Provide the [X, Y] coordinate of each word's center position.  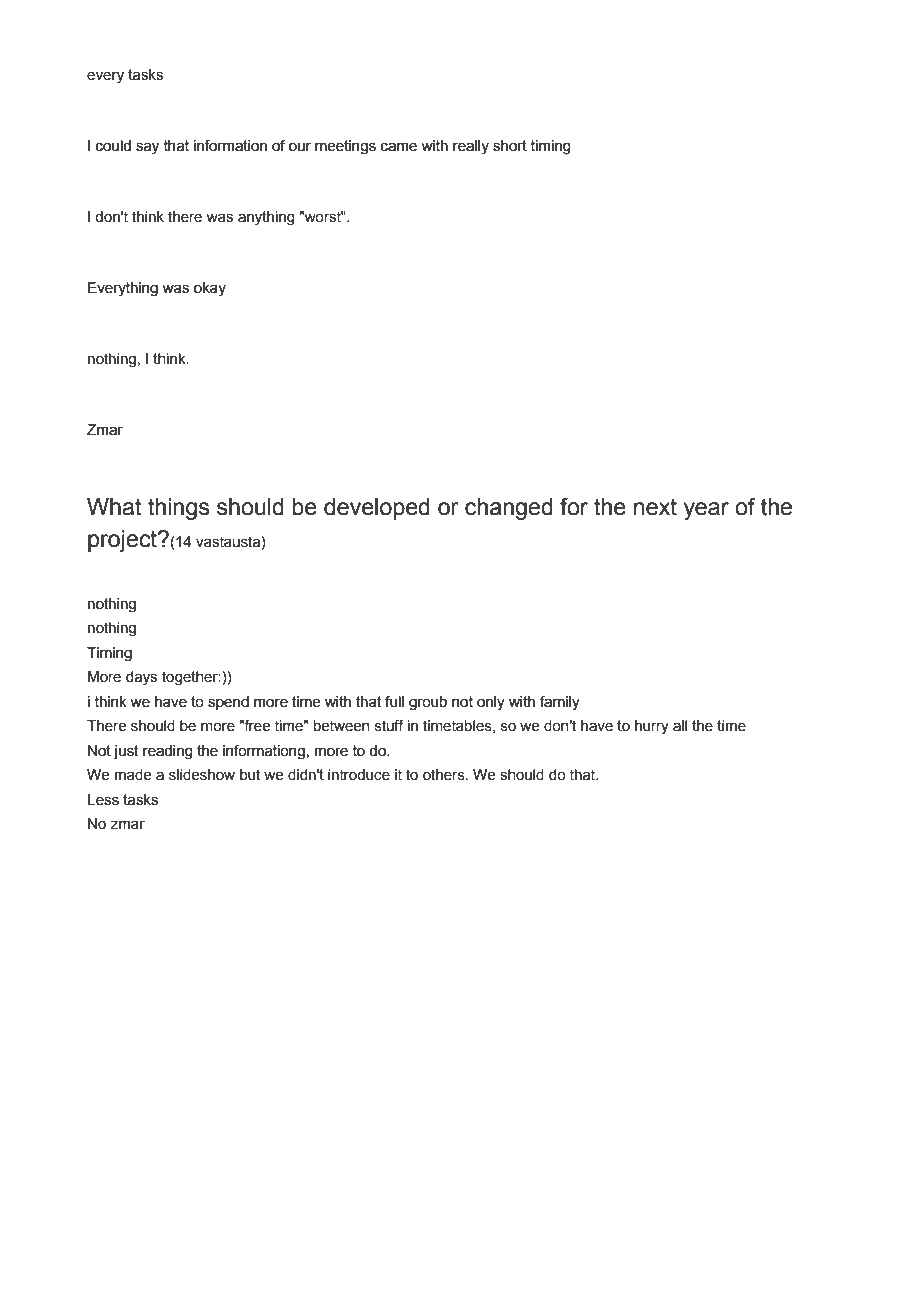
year [706, 511]
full [394, 702]
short [510, 146]
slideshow [202, 775]
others [445, 775]
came [399, 147]
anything [266, 218]
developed [377, 509]
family [560, 703]
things [178, 509]
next [655, 507]
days [141, 678]
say [147, 148]
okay [210, 289]
